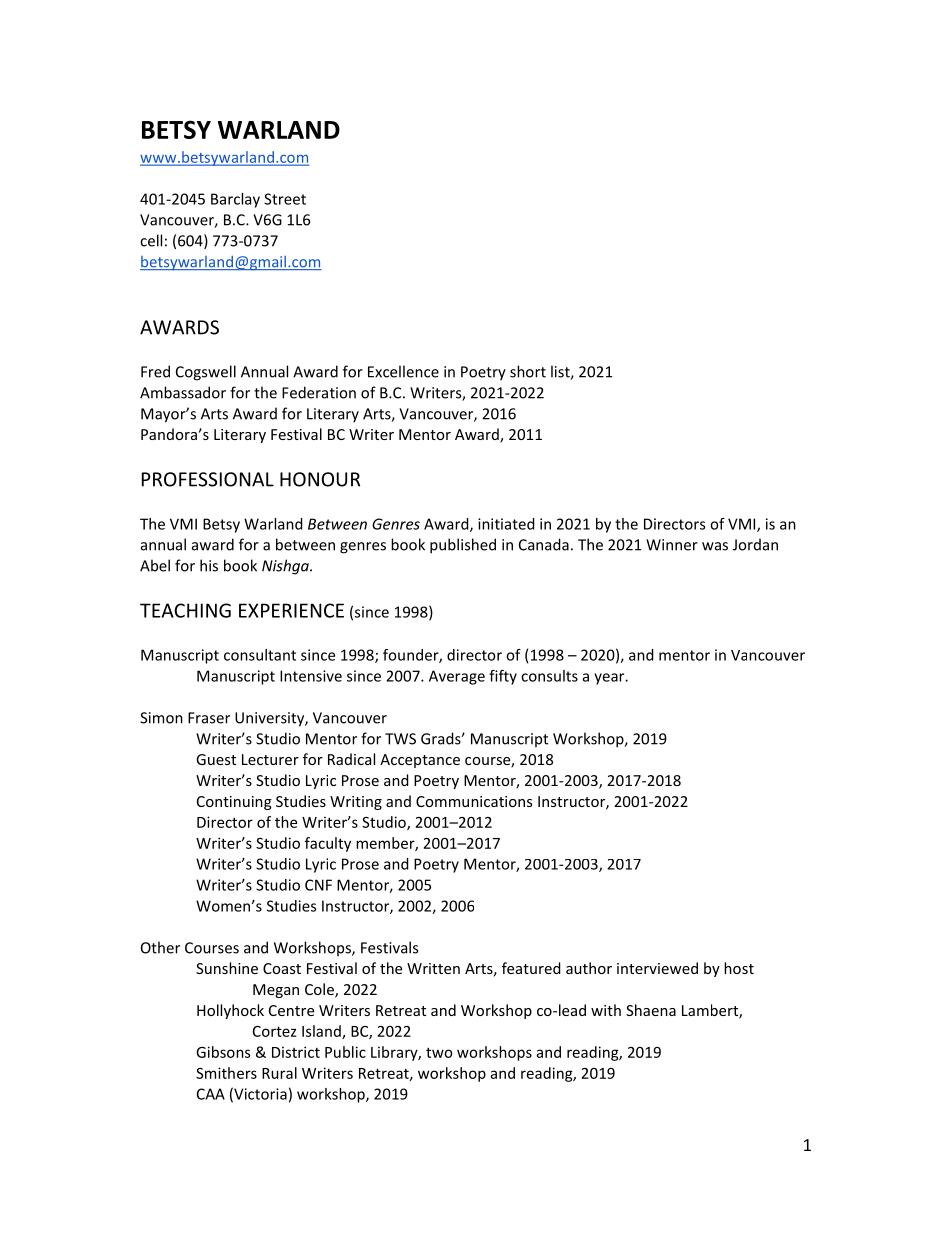 The image size is (952, 1233). What do you see at coordinates (285, 199) in the document?
I see `Street` at bounding box center [285, 199].
